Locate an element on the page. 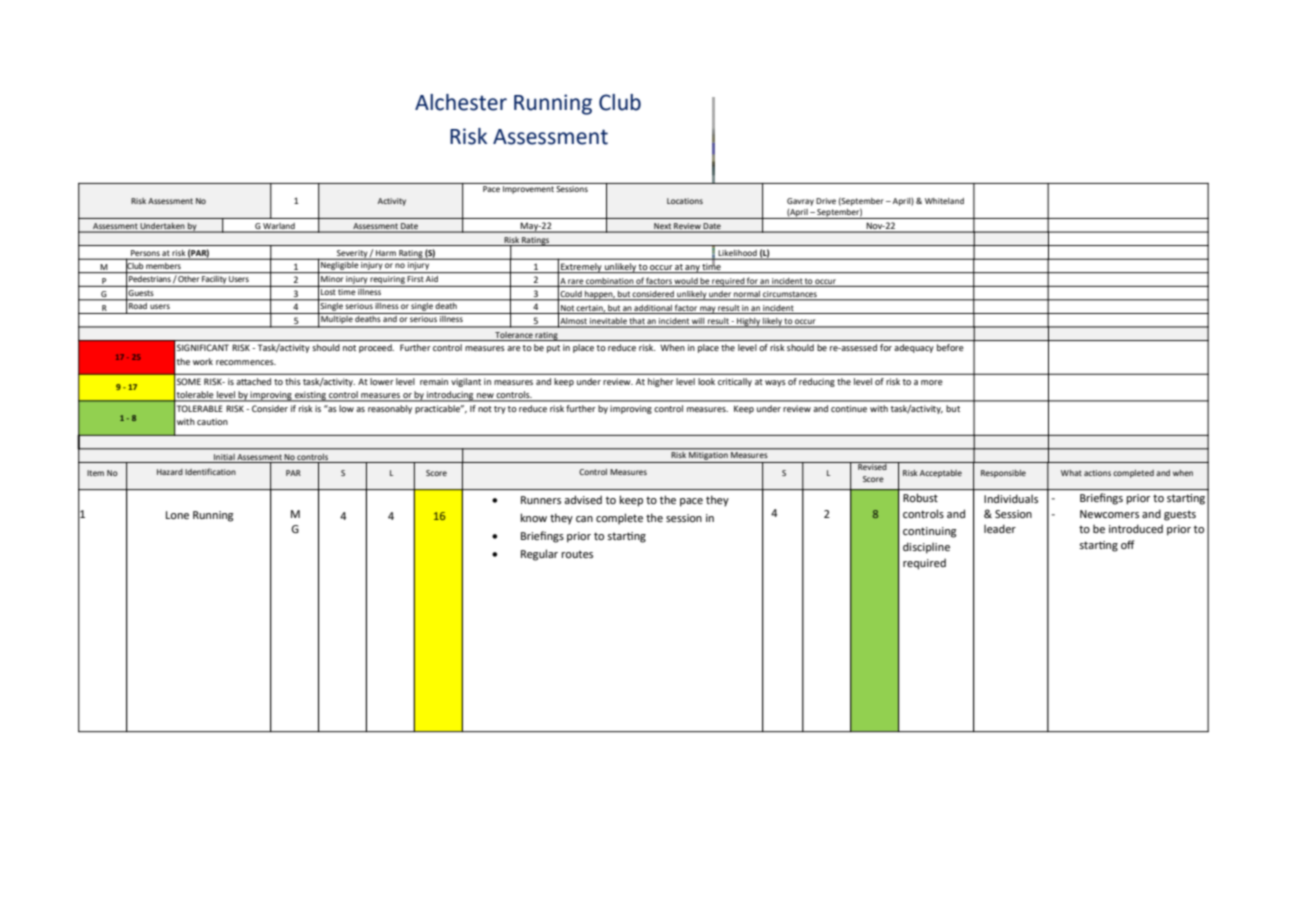 Image resolution: width=1305 pixels, height=924 pixels. circumstances is located at coordinates (790, 295).
